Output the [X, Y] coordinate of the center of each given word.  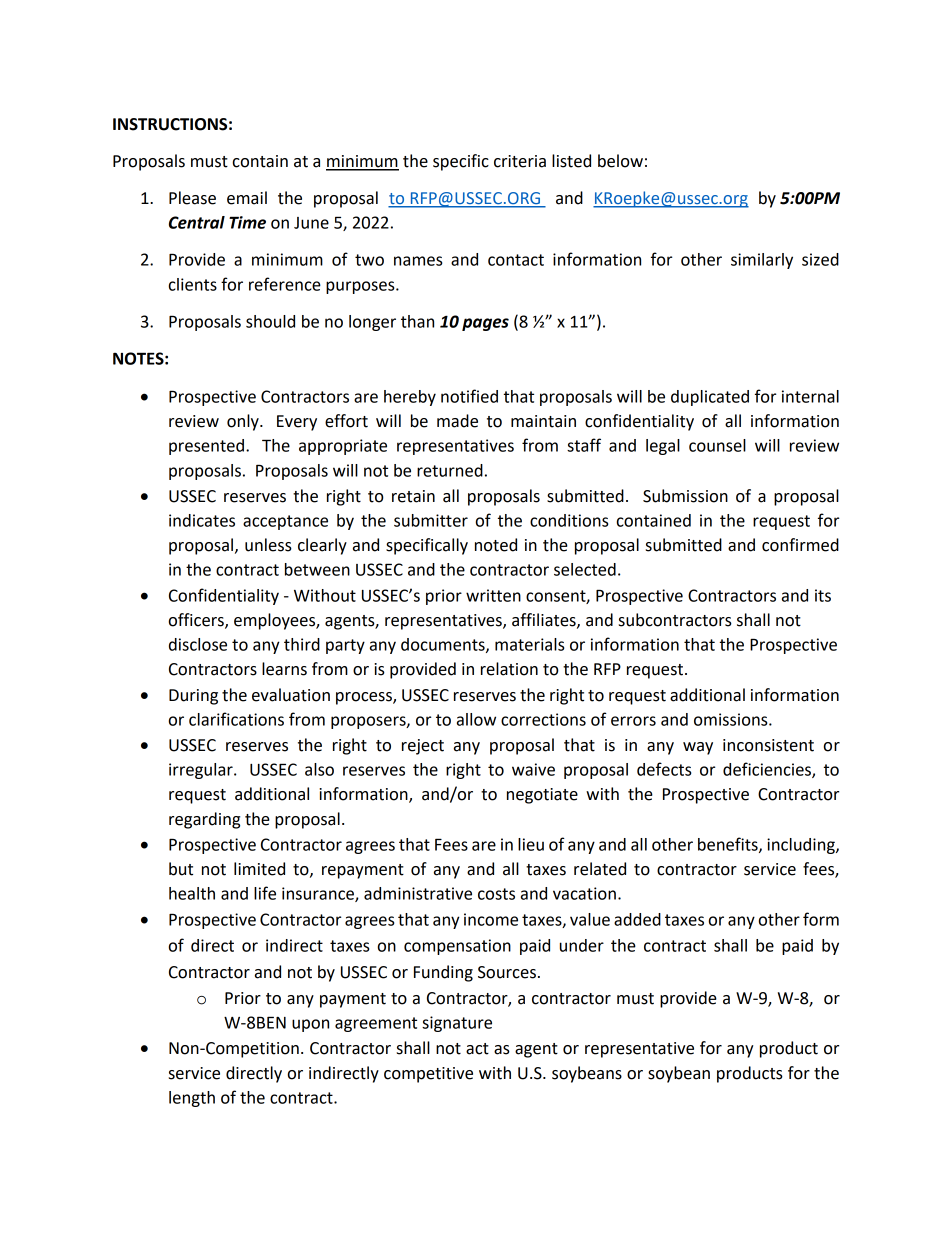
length [192, 1099]
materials [529, 644]
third [302, 644]
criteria [520, 161]
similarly [762, 261]
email [247, 198]
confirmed [800, 545]
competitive [428, 1075]
